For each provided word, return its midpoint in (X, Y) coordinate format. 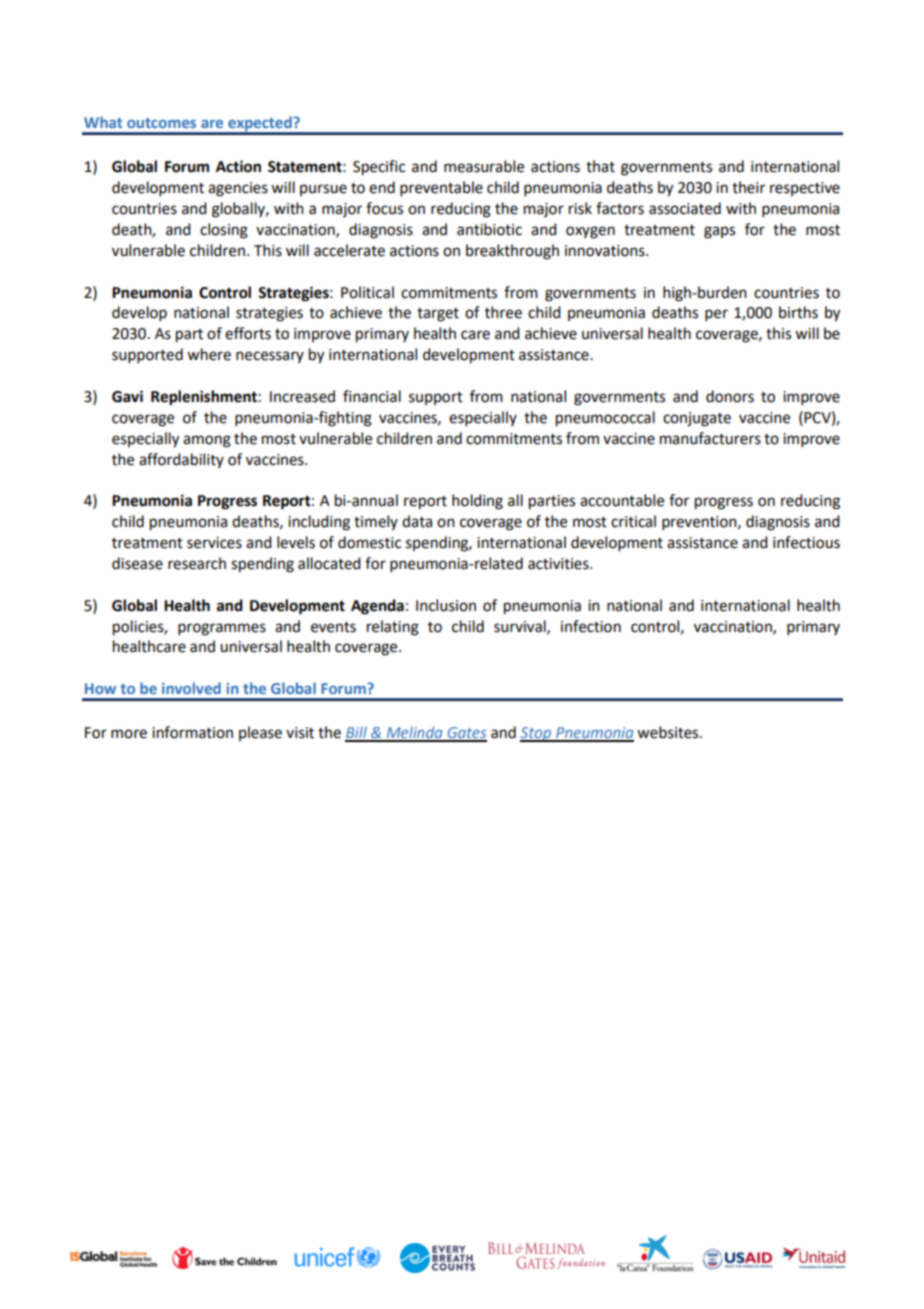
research (197, 563)
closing (224, 231)
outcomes (161, 123)
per (716, 315)
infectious (806, 542)
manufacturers (710, 438)
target (438, 315)
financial (372, 396)
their (748, 187)
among (207, 441)
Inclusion (446, 605)
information (192, 732)
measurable (484, 166)
